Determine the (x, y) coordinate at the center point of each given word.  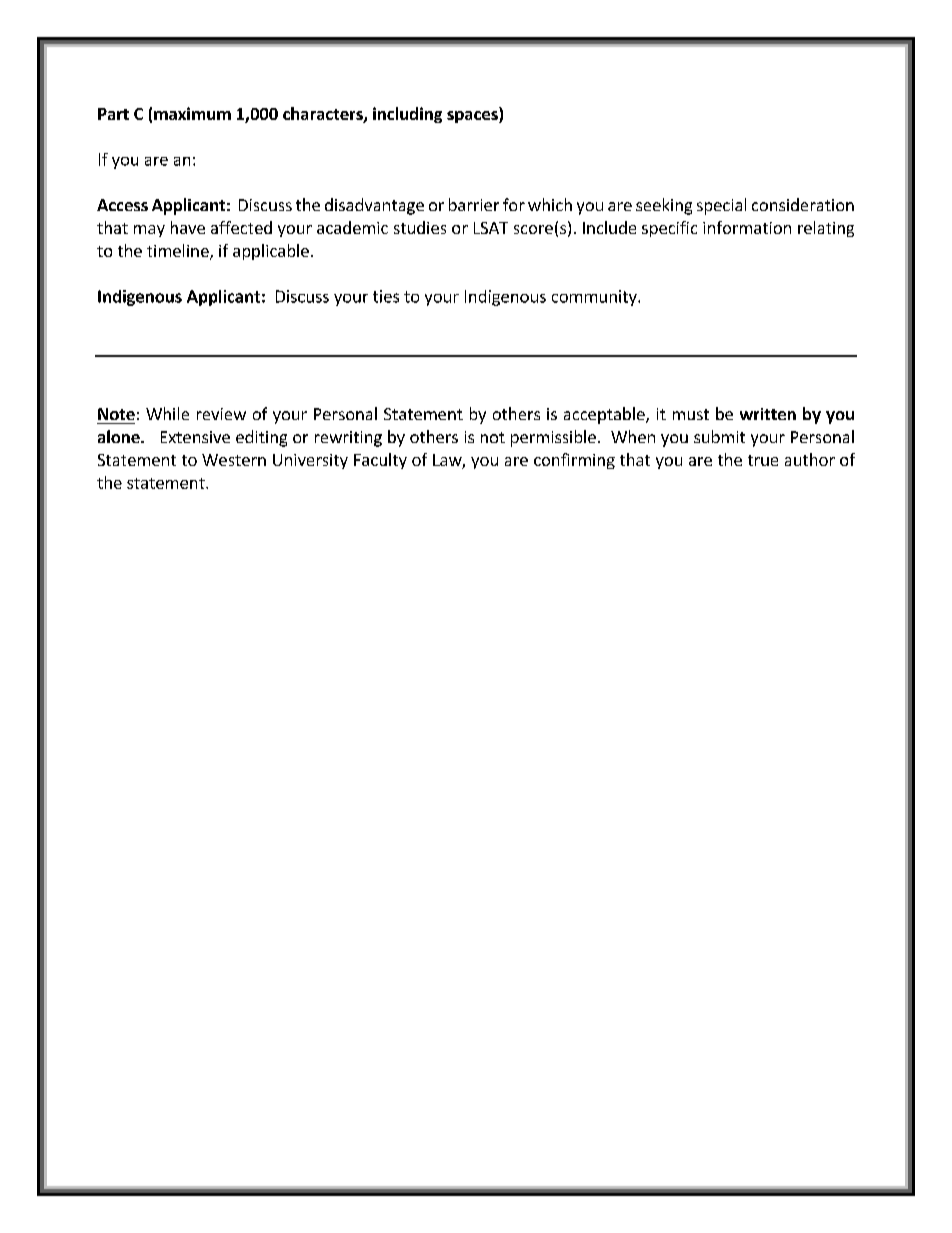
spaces (473, 117)
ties (386, 296)
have (188, 227)
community (595, 298)
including (407, 115)
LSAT (491, 228)
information (747, 227)
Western (234, 460)
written (768, 414)
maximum (192, 113)
